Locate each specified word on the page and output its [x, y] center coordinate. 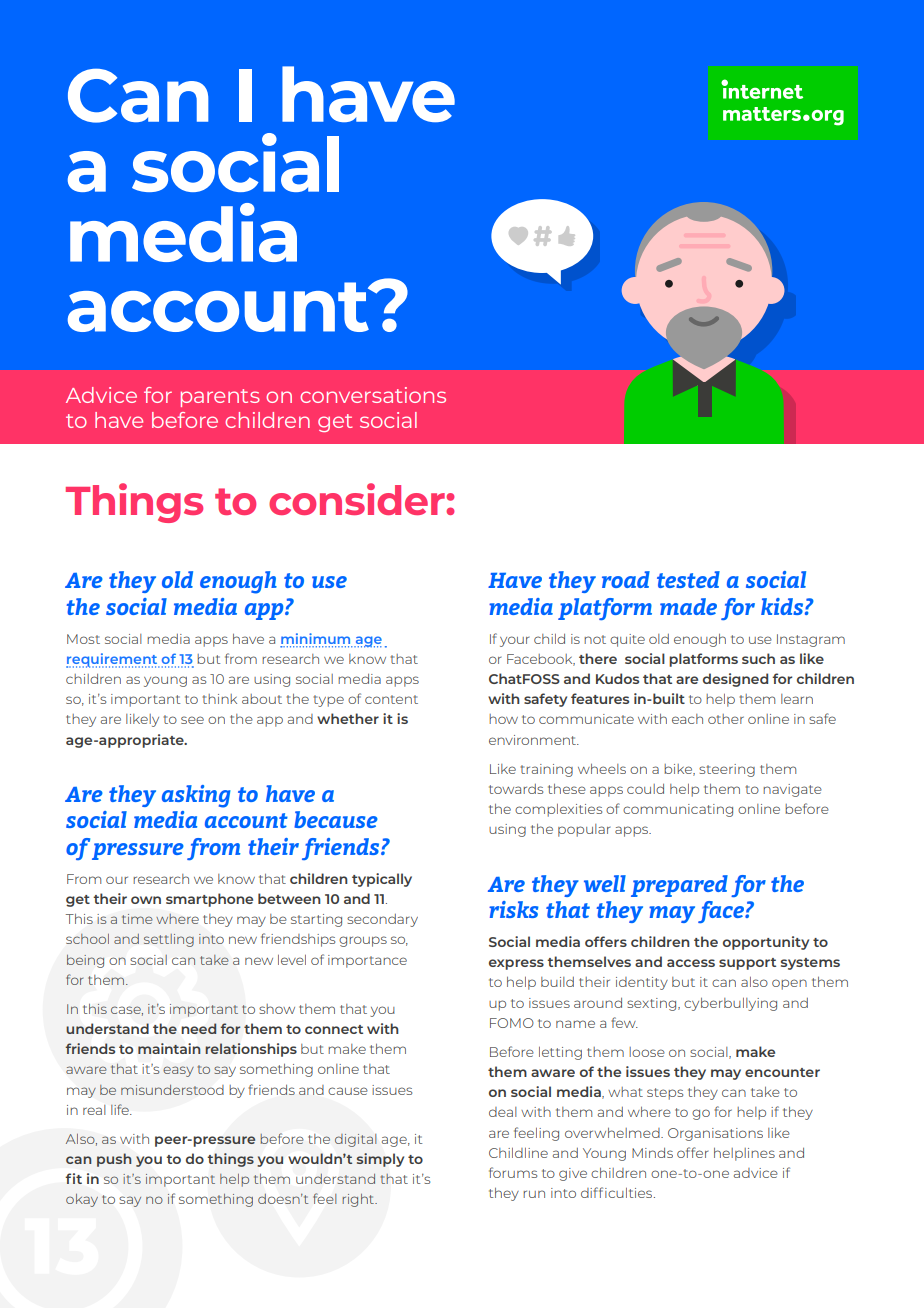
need [199, 1028]
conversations [373, 395]
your [514, 641]
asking [196, 796]
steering [727, 770]
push [114, 1160]
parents [220, 398]
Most [83, 639]
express [516, 964]
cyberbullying [730, 1004]
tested [688, 579]
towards [516, 789]
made [688, 606]
